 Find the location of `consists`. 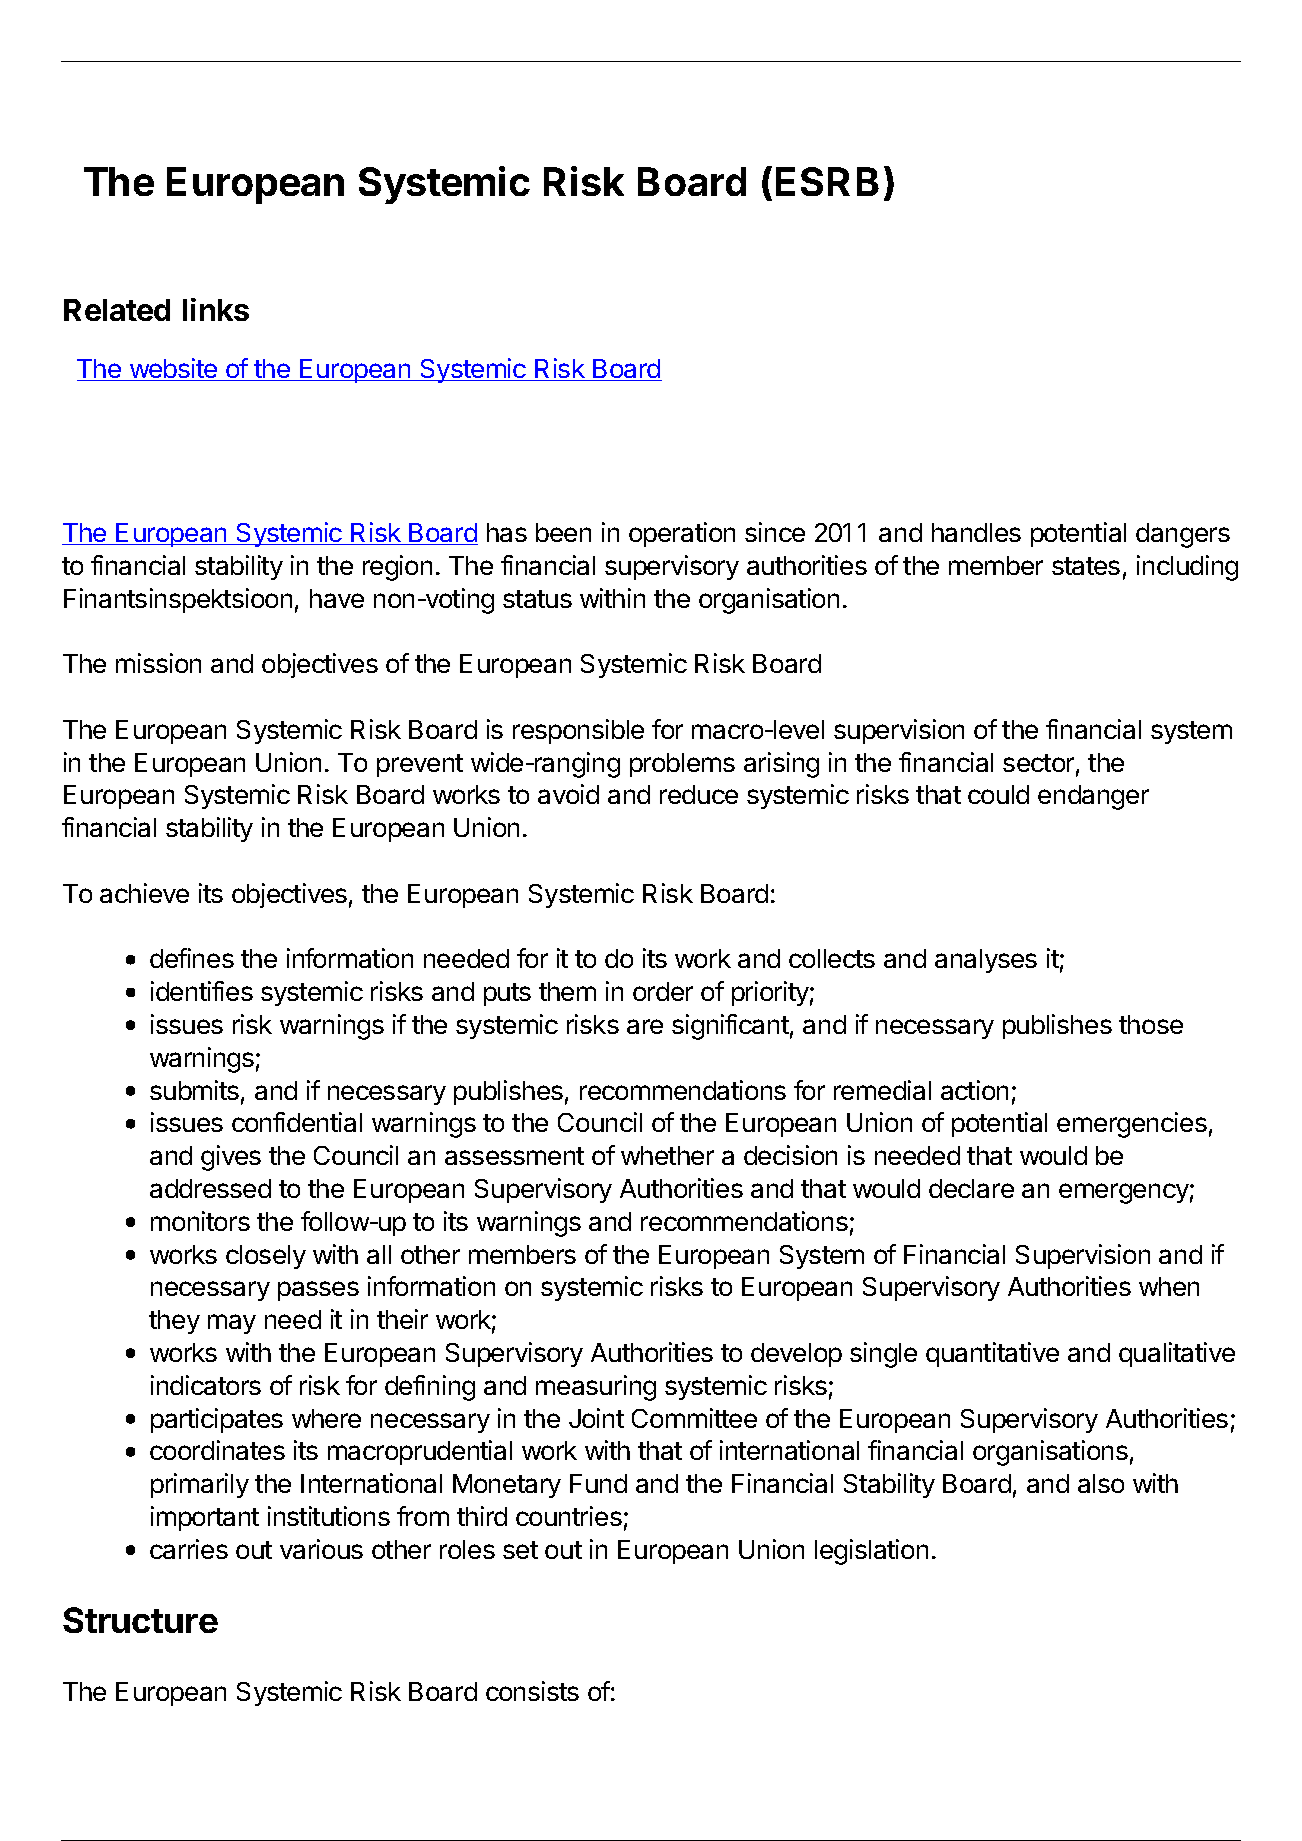

consists is located at coordinates (532, 1691).
